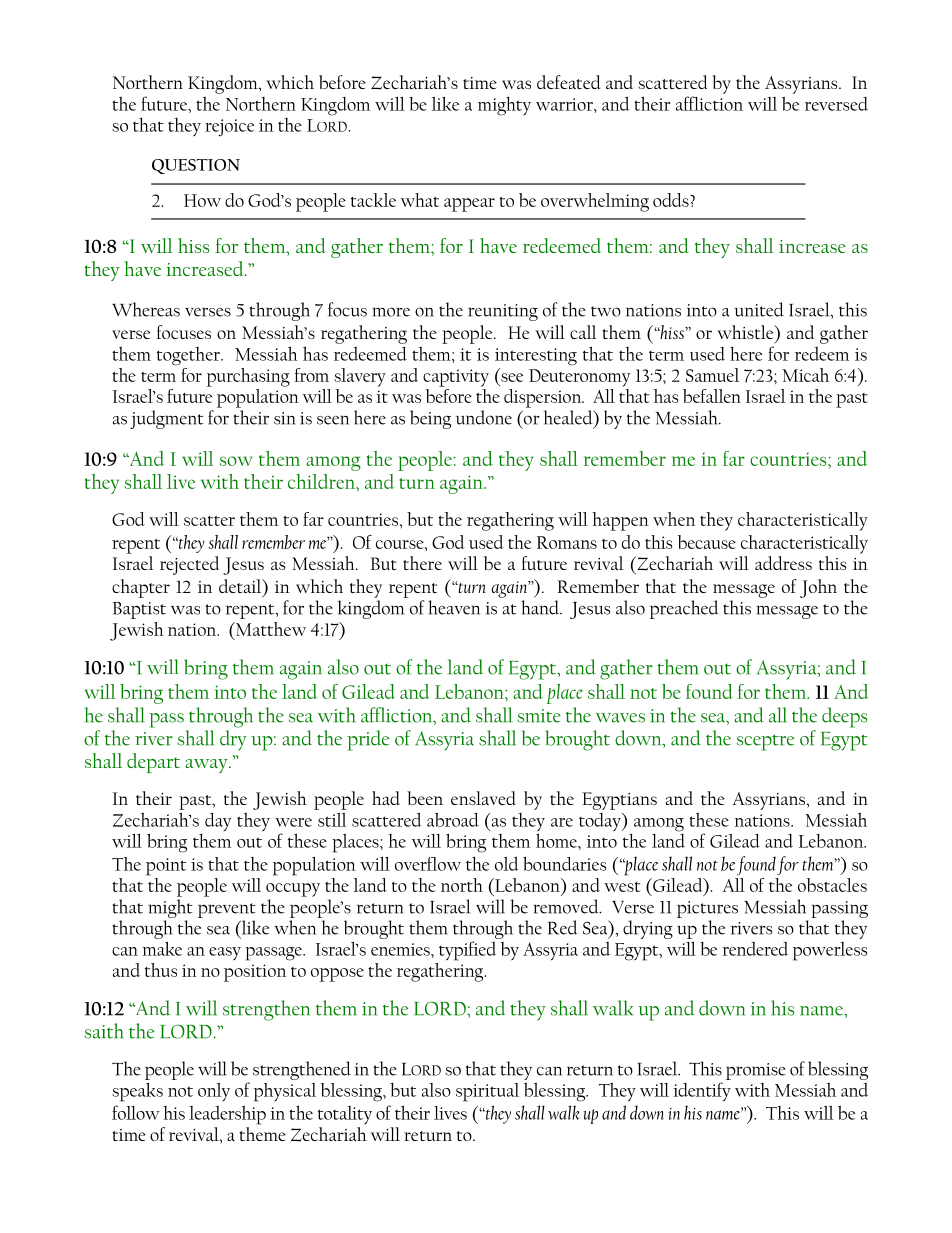 Image resolution: width=952 pixels, height=1233 pixels. I want to click on heaven, so click(454, 607).
